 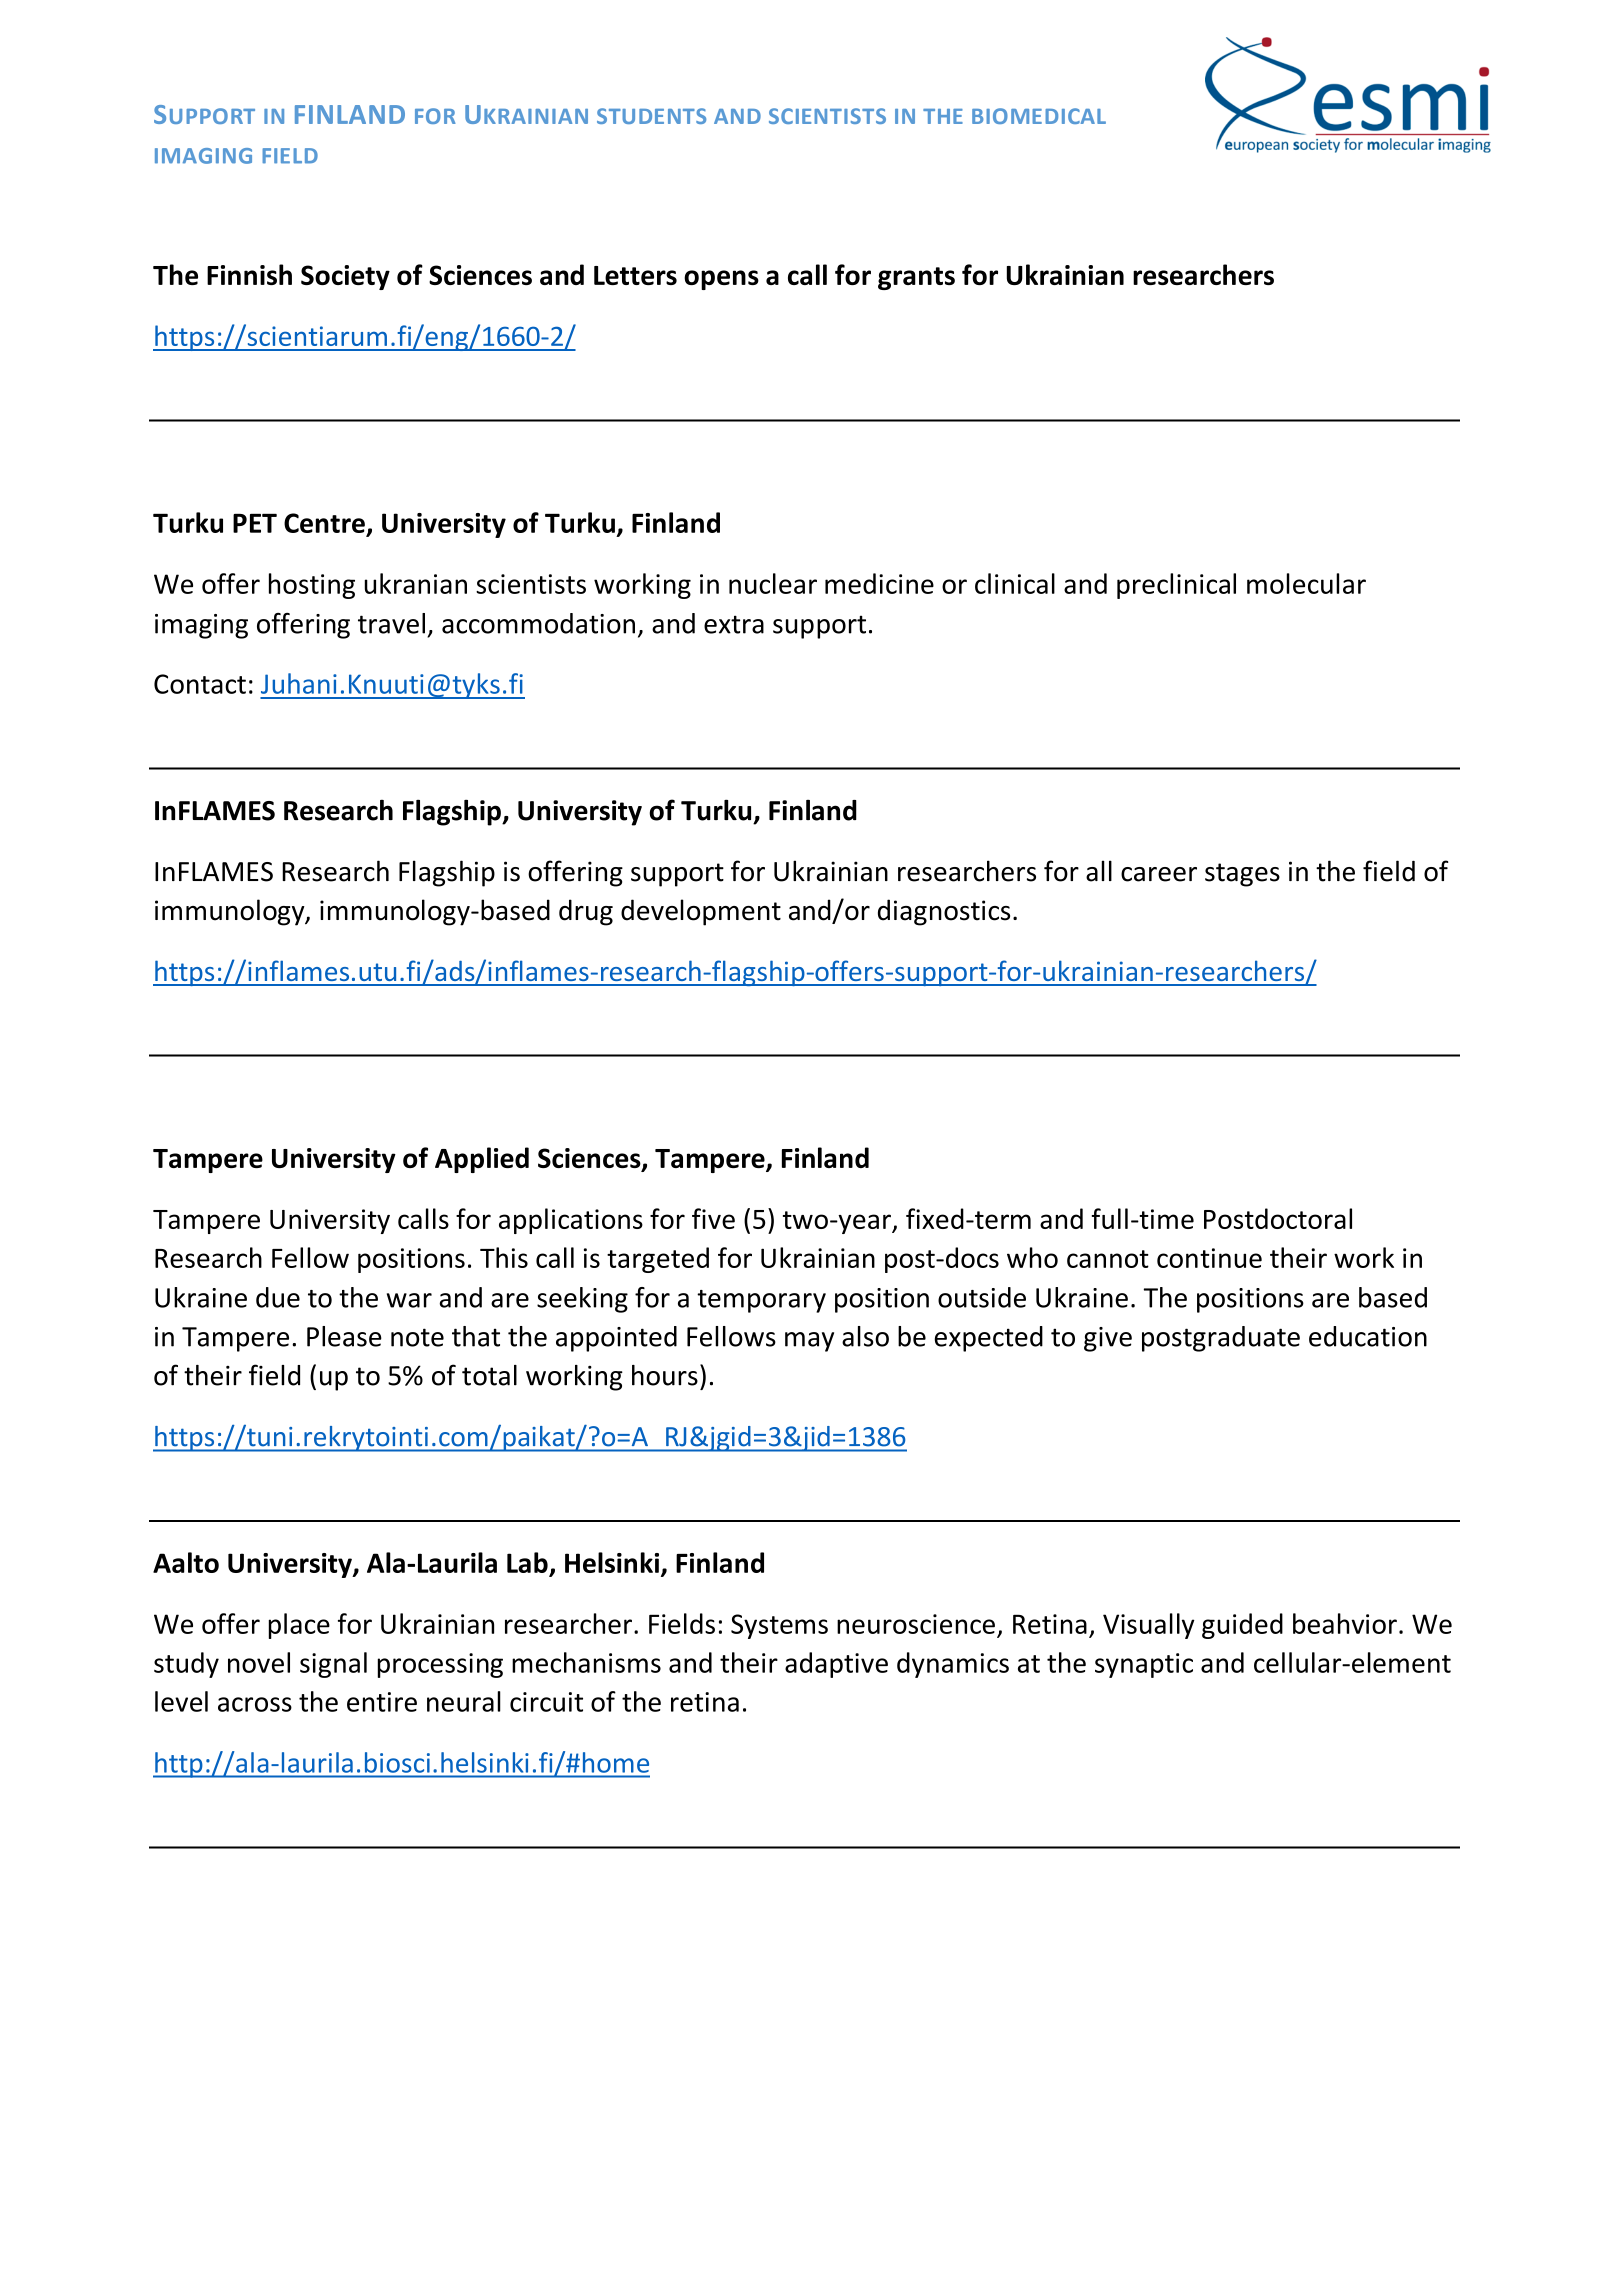 What do you see at coordinates (779, 1626) in the page?
I see `Systems` at bounding box center [779, 1626].
